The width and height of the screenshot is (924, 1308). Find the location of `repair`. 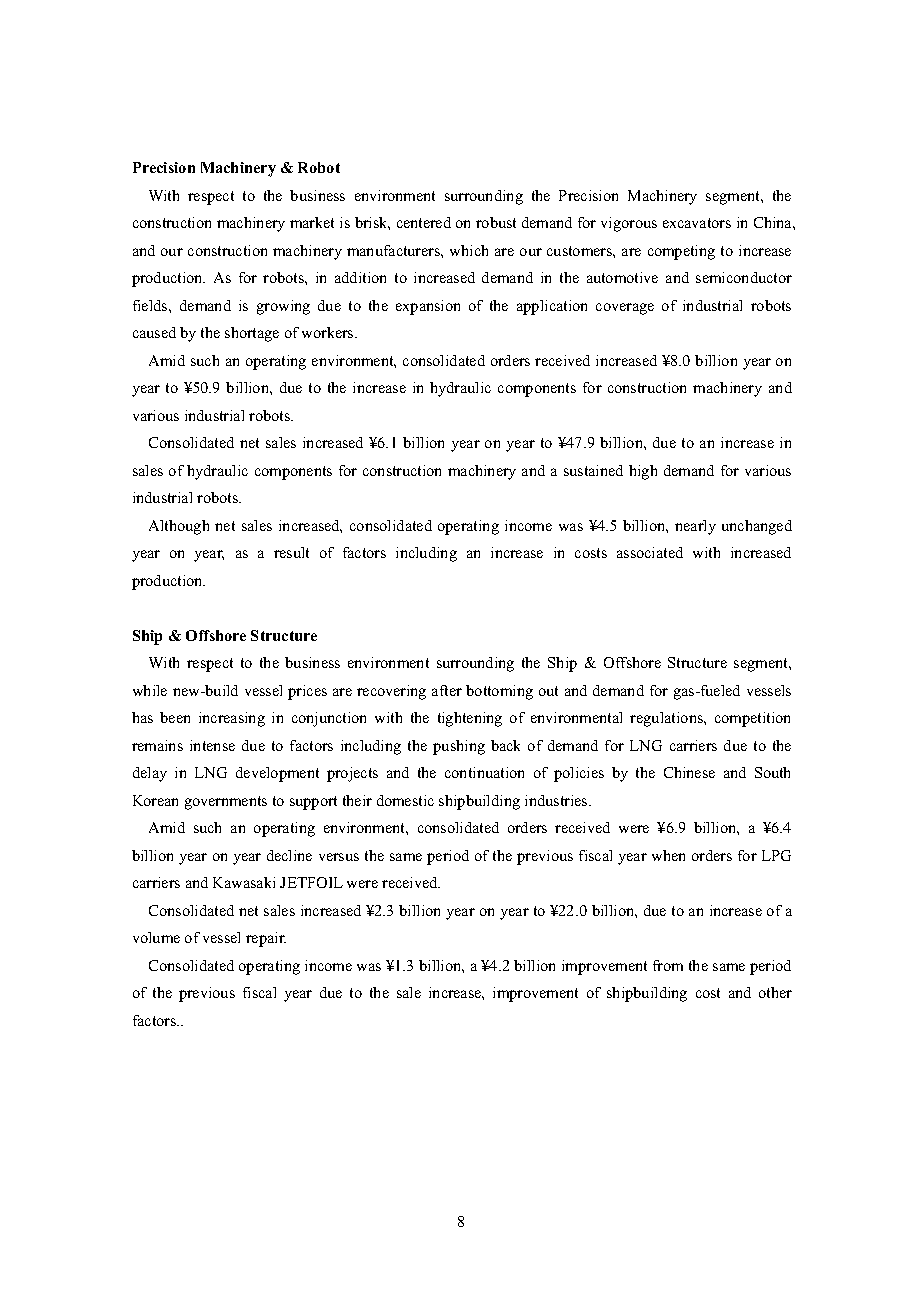

repair is located at coordinates (266, 939).
